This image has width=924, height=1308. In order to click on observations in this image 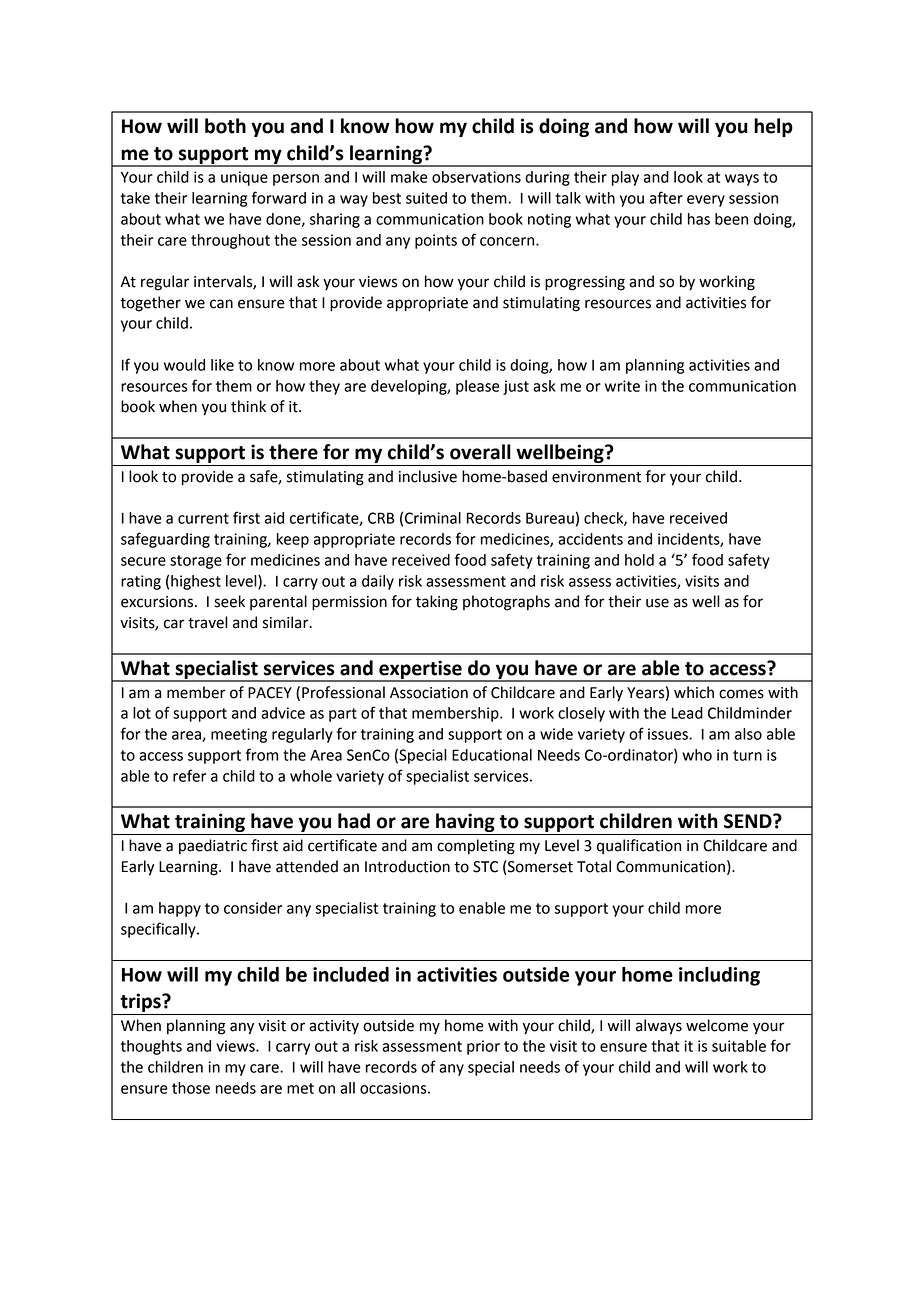, I will do `click(476, 177)`.
